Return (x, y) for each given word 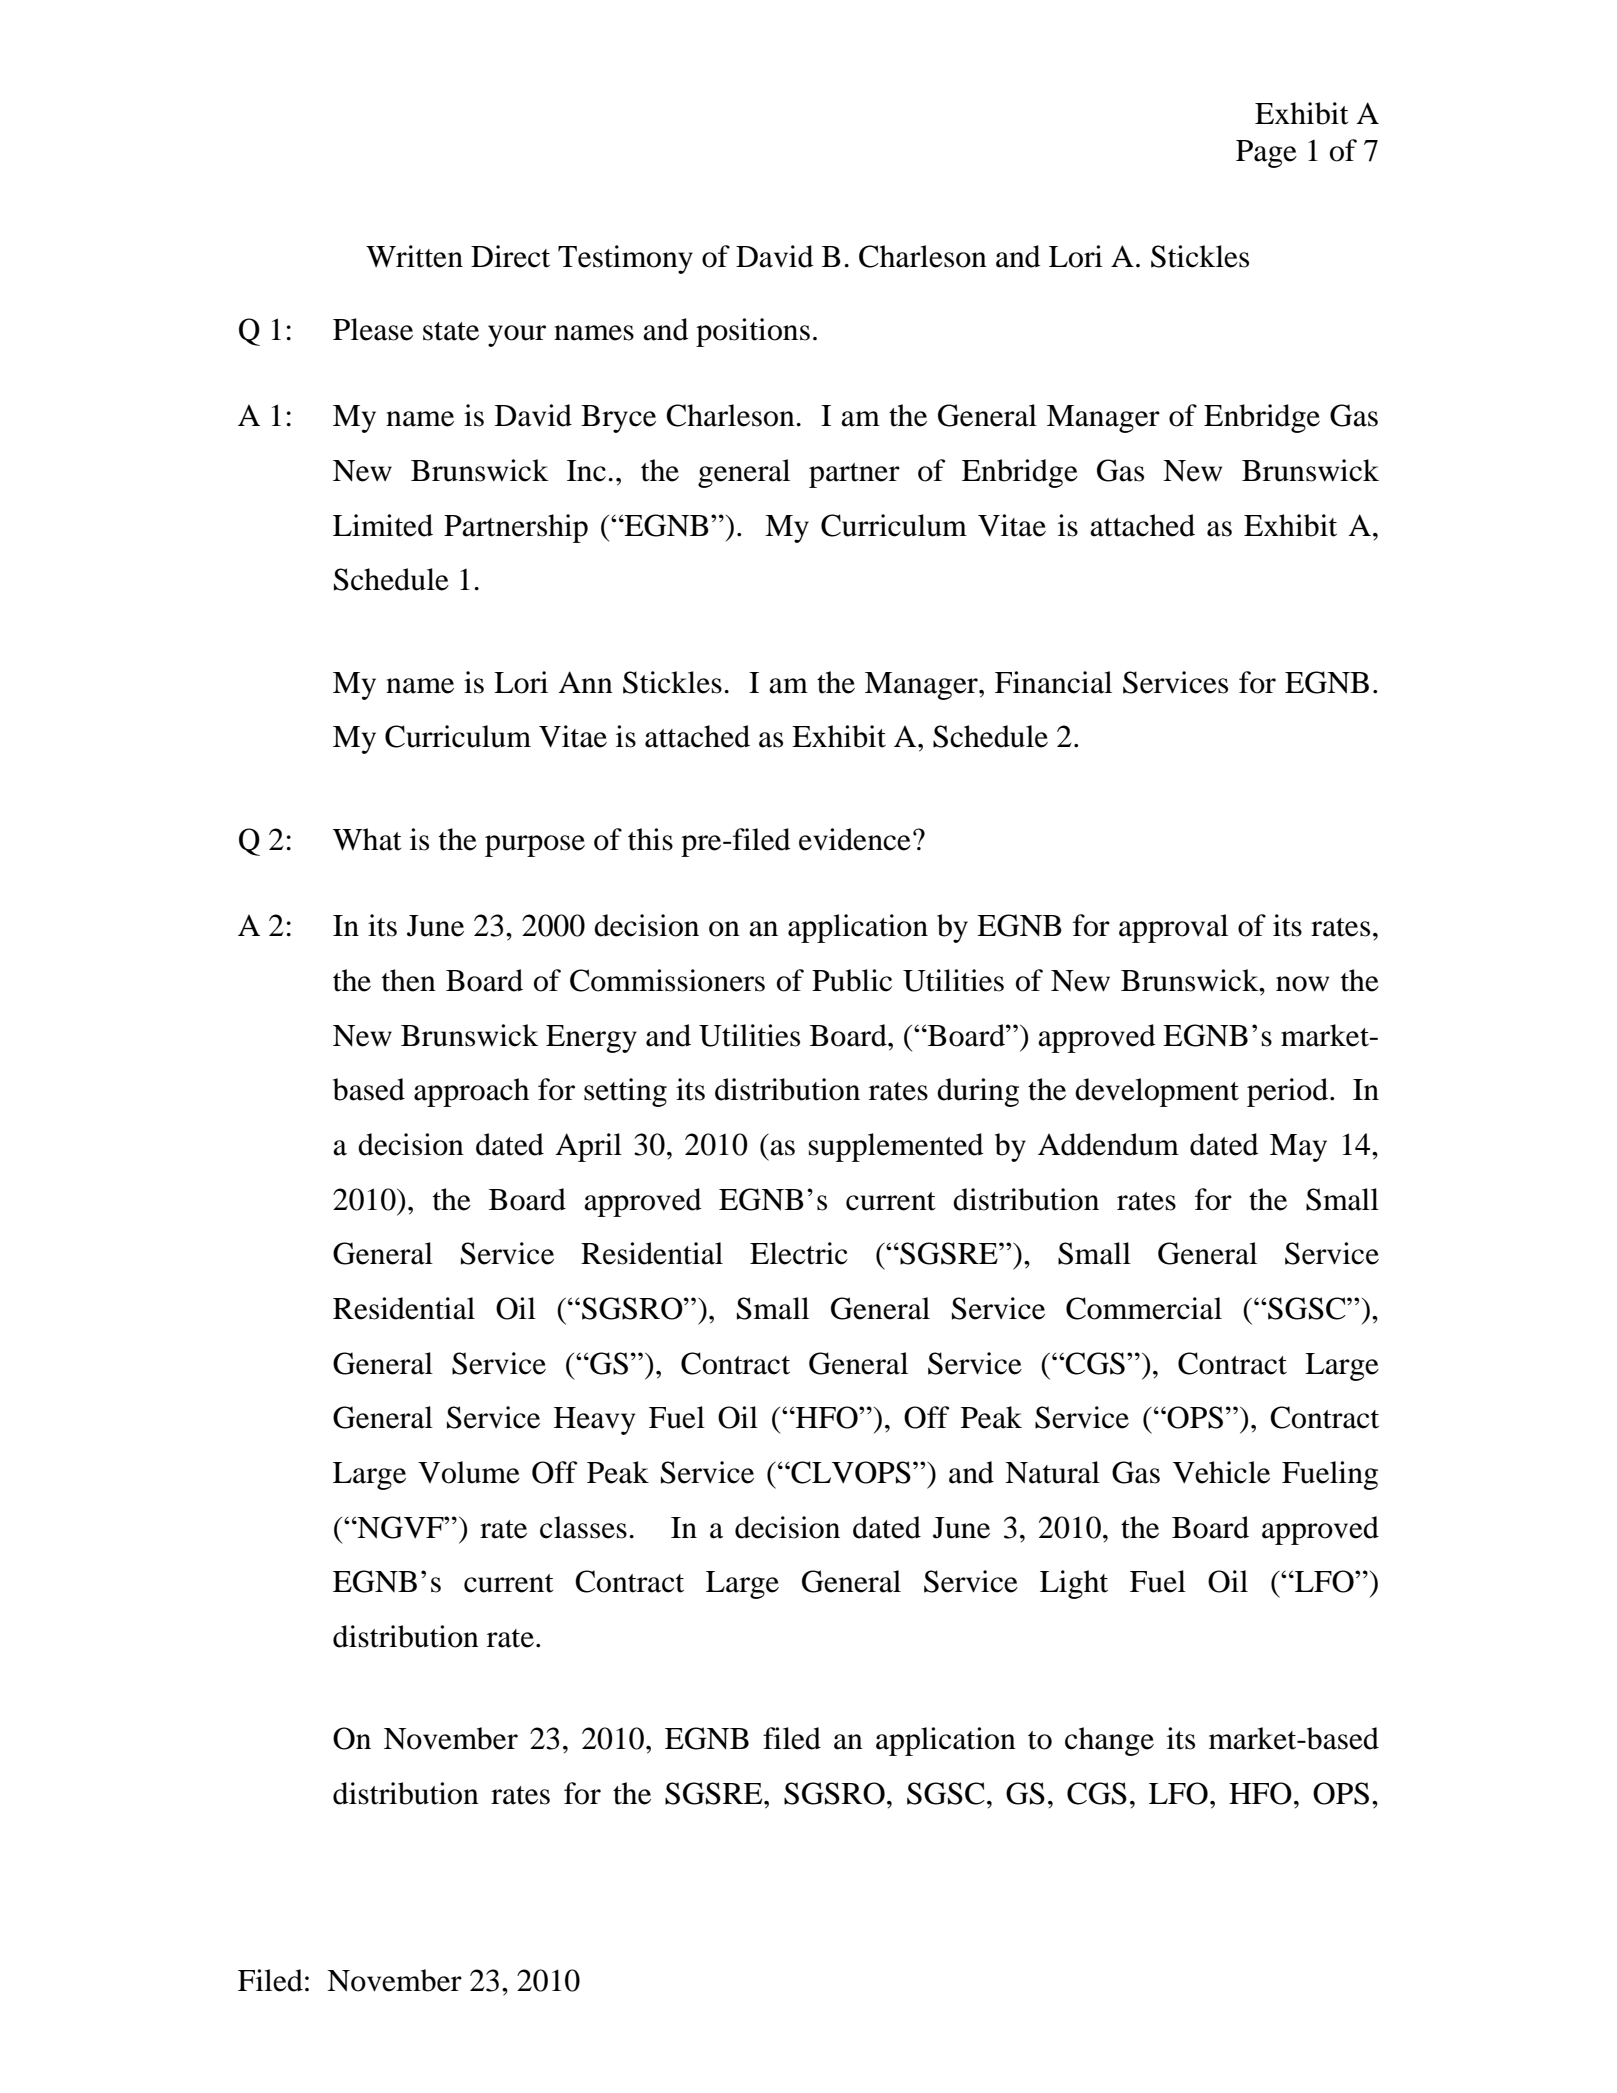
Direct (510, 256)
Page (1266, 154)
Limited (383, 525)
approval (1173, 928)
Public (852, 980)
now (1302, 984)
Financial (1053, 682)
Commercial (1144, 1308)
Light (1074, 1584)
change (1109, 1741)
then (409, 980)
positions (753, 332)
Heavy (594, 1421)
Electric (799, 1253)
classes (583, 1527)
